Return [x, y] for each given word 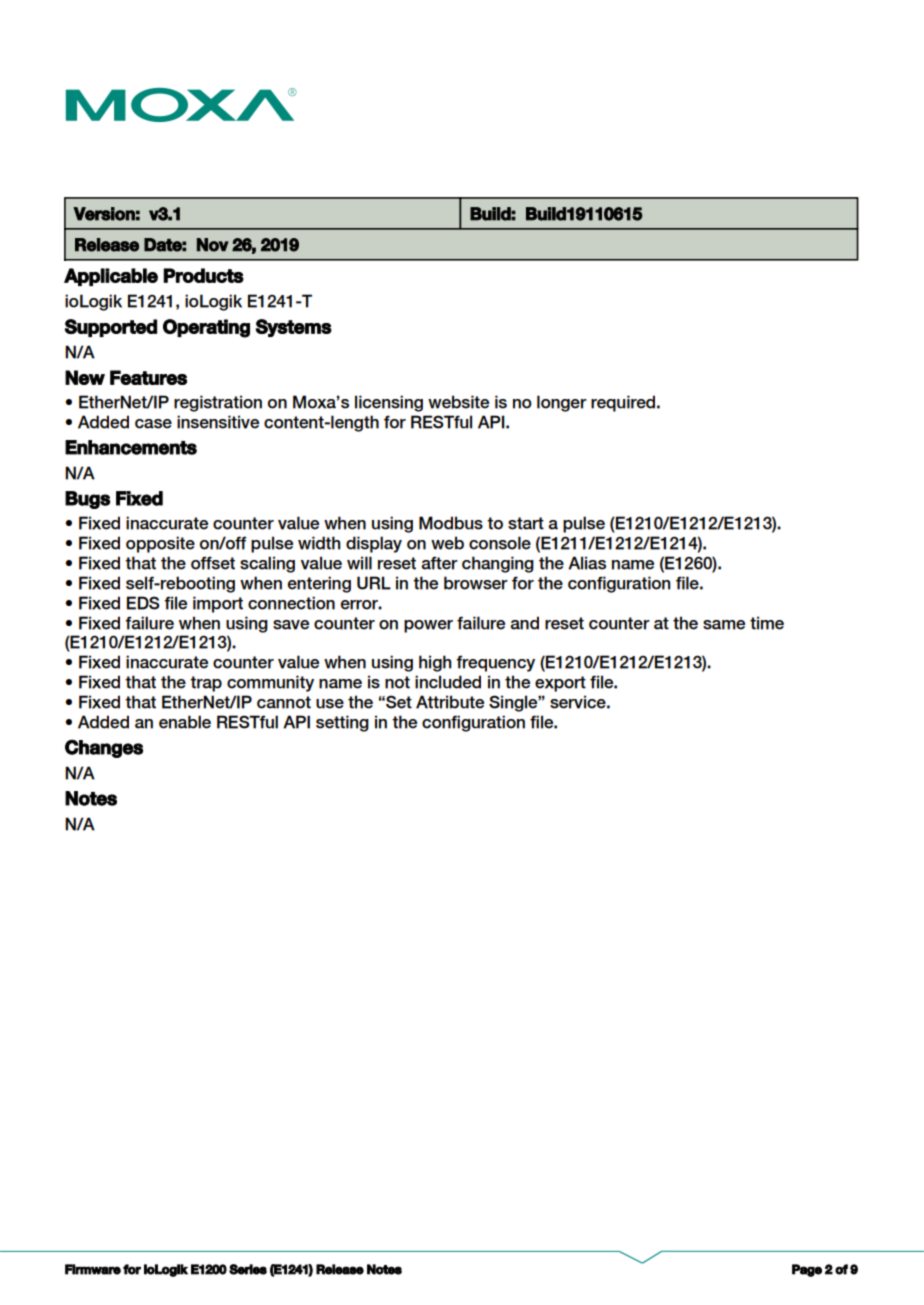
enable [185, 722]
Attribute [450, 702]
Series [248, 1269]
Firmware [93, 1269]
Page [807, 1270]
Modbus [451, 523]
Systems [293, 328]
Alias [587, 563]
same [724, 625]
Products [203, 275]
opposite [160, 544]
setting [342, 723]
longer [562, 403]
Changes [104, 748]
